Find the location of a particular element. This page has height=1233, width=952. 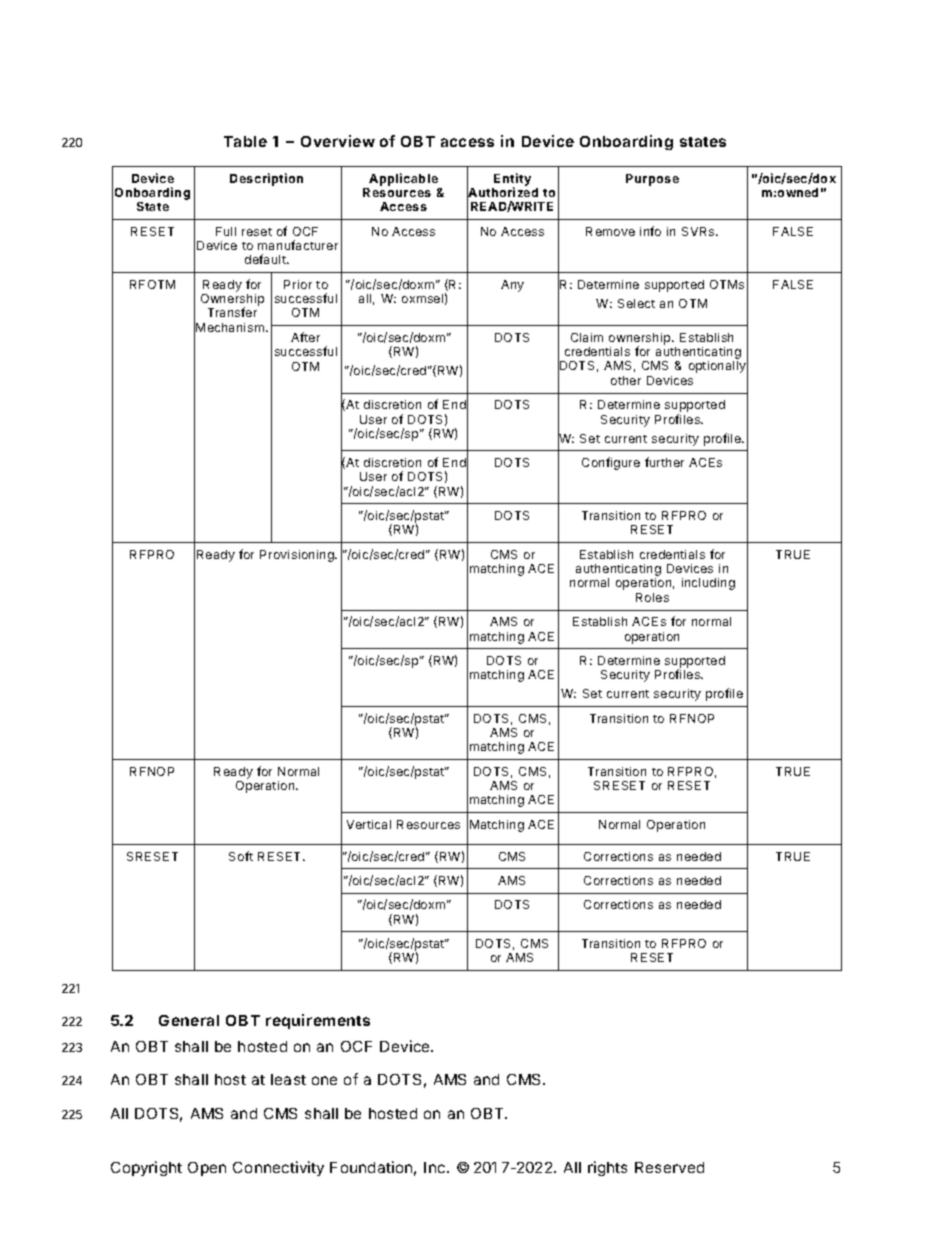

Vertical is located at coordinates (369, 824).
